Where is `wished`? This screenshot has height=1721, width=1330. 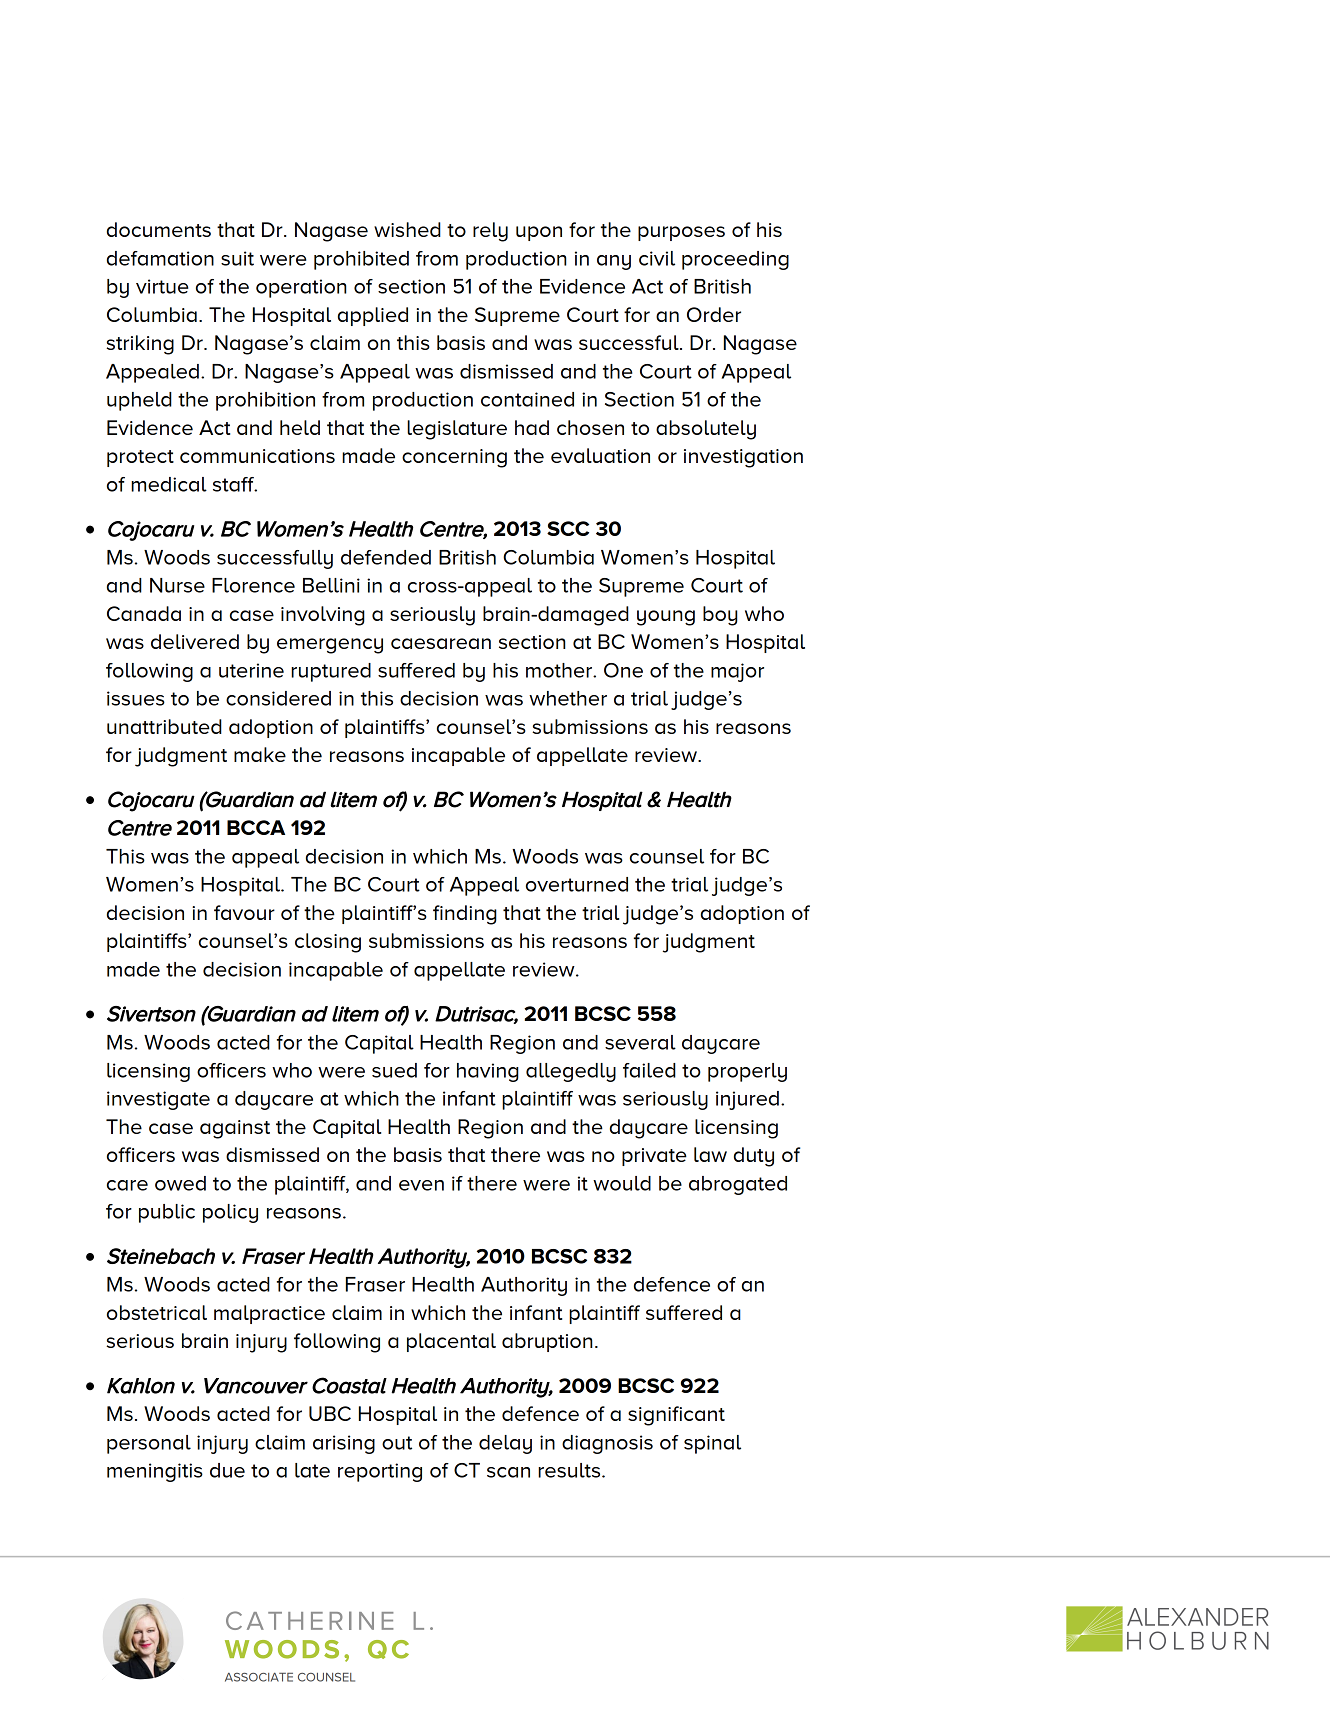 wished is located at coordinates (407, 229).
